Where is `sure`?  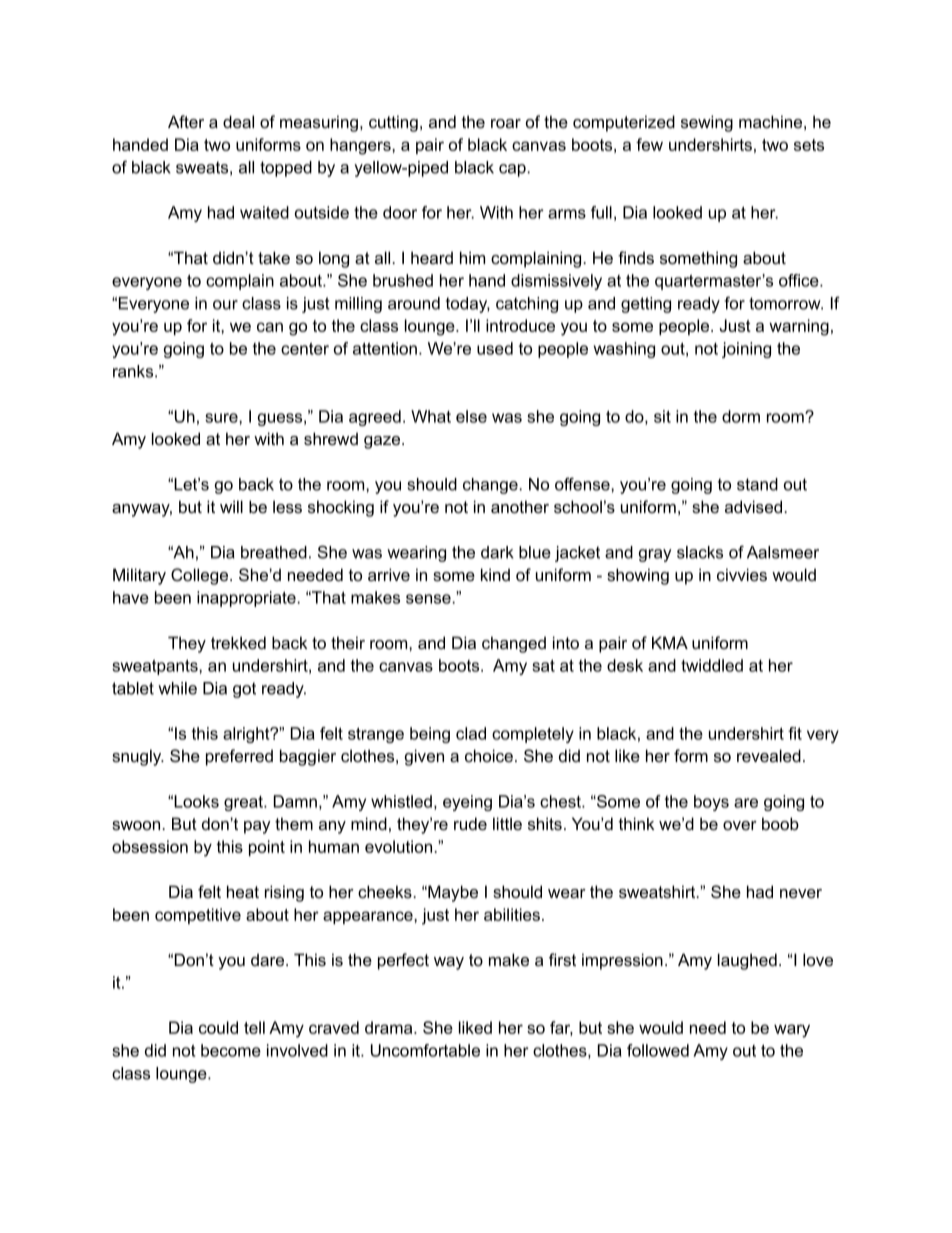 sure is located at coordinates (222, 418).
